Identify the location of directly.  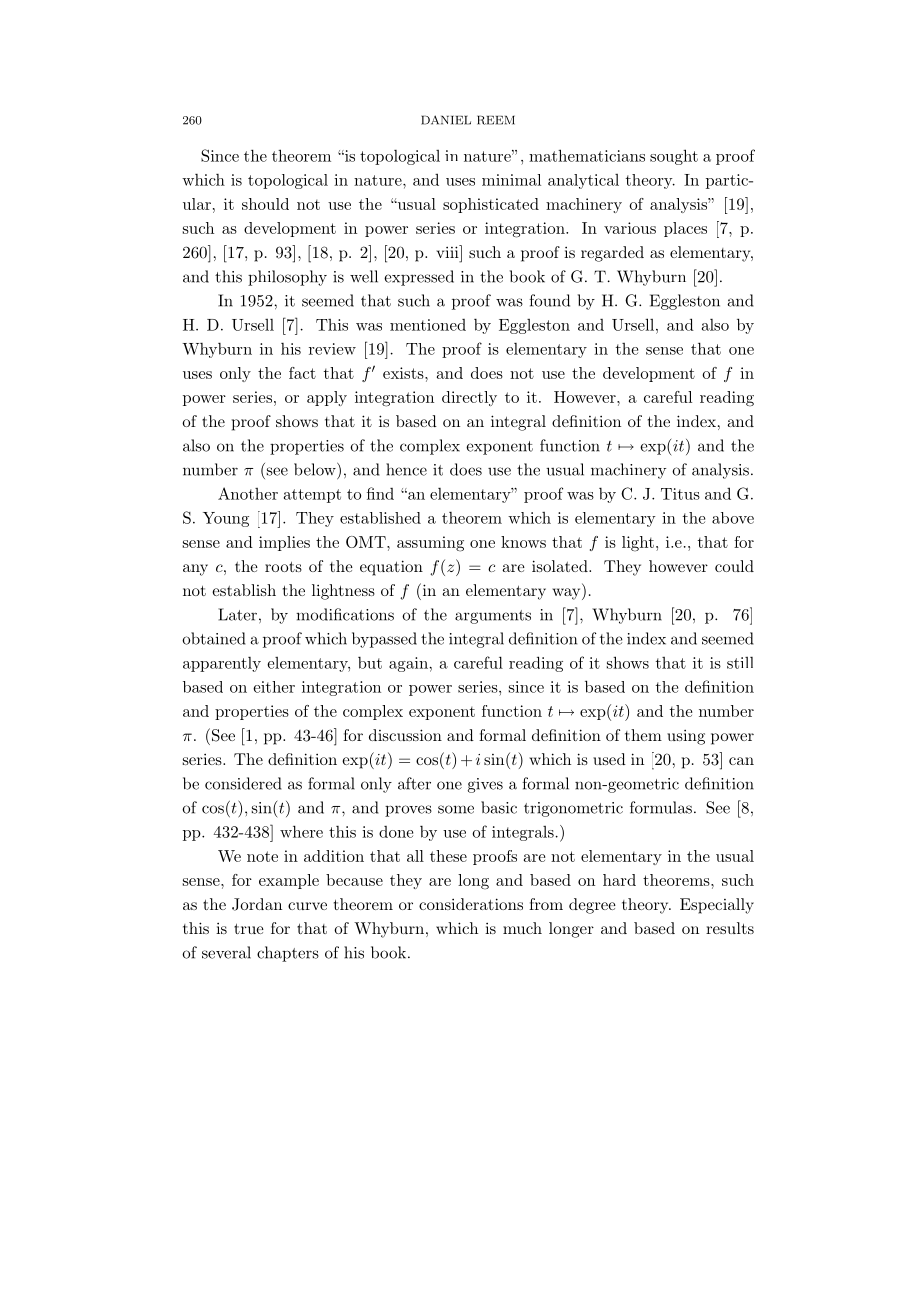
(469, 398).
